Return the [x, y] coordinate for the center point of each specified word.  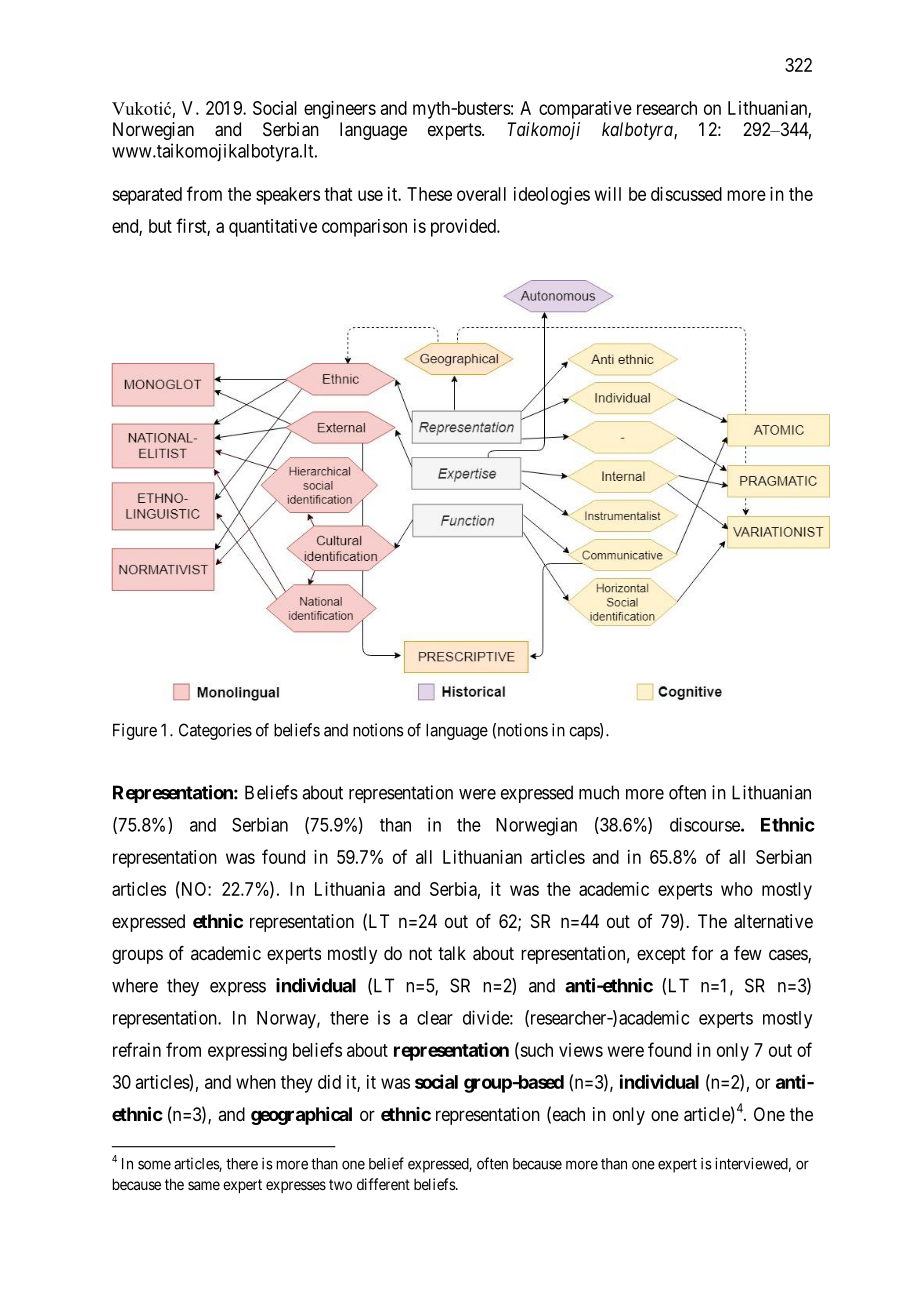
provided [464, 228]
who [737, 889]
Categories [215, 731]
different [383, 1184]
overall [481, 194]
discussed [686, 194]
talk [452, 953]
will [608, 194]
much [599, 792]
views [581, 1050]
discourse [706, 824]
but [160, 226]
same [204, 1185]
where [135, 985]
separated [147, 196]
